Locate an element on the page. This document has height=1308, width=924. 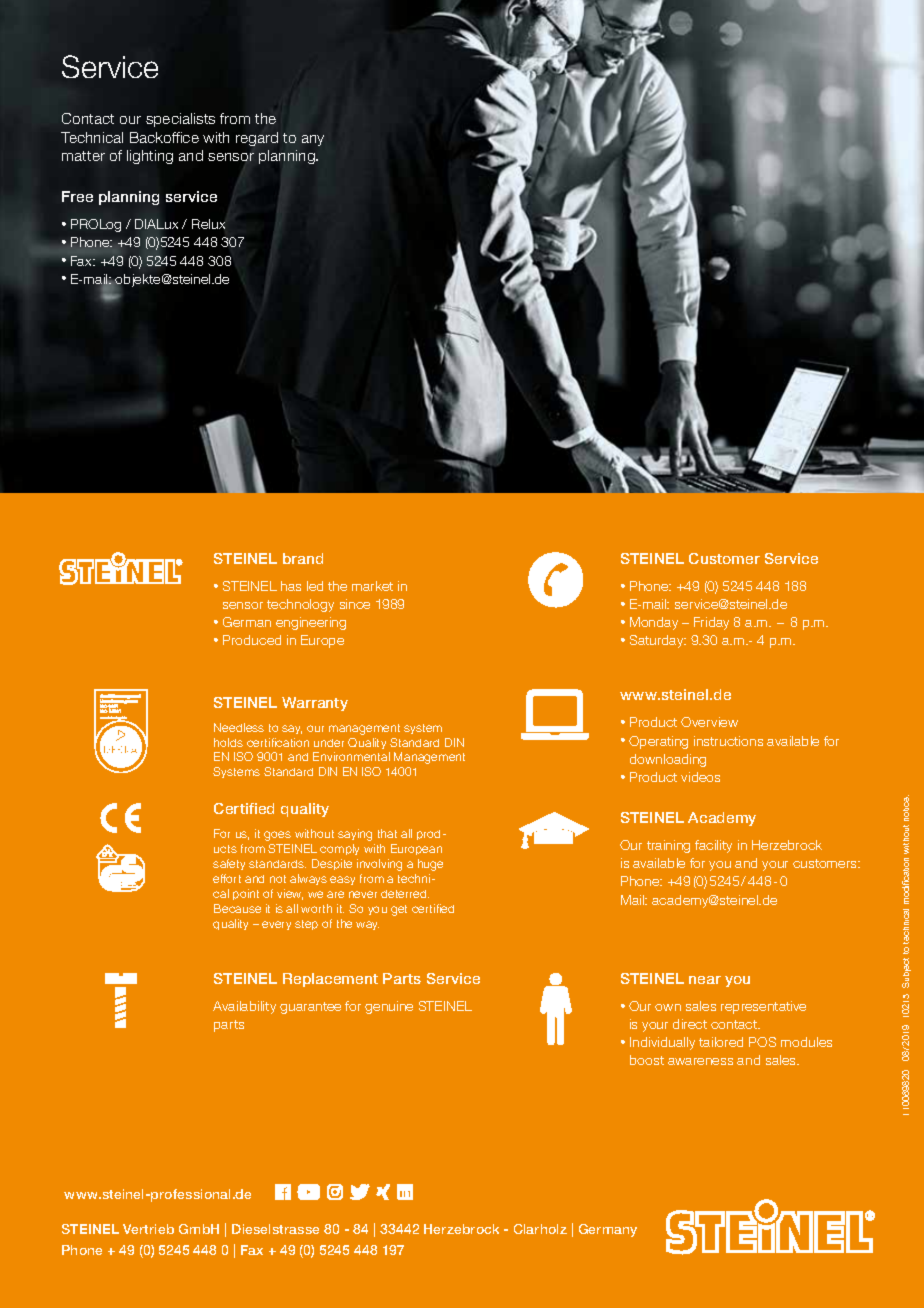
instructions is located at coordinates (728, 741).
